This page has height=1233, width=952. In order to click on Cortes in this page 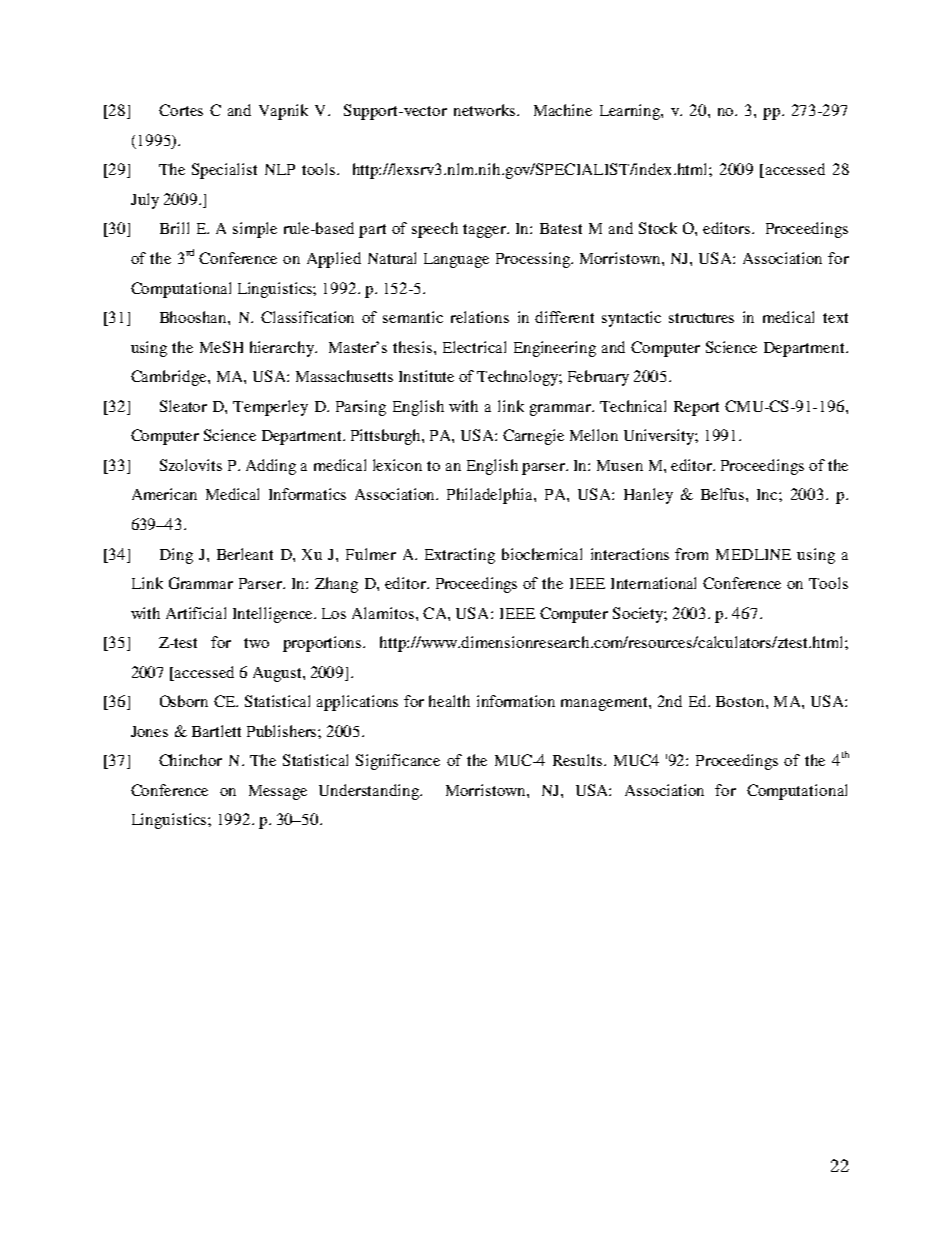, I will do `click(181, 110)`.
